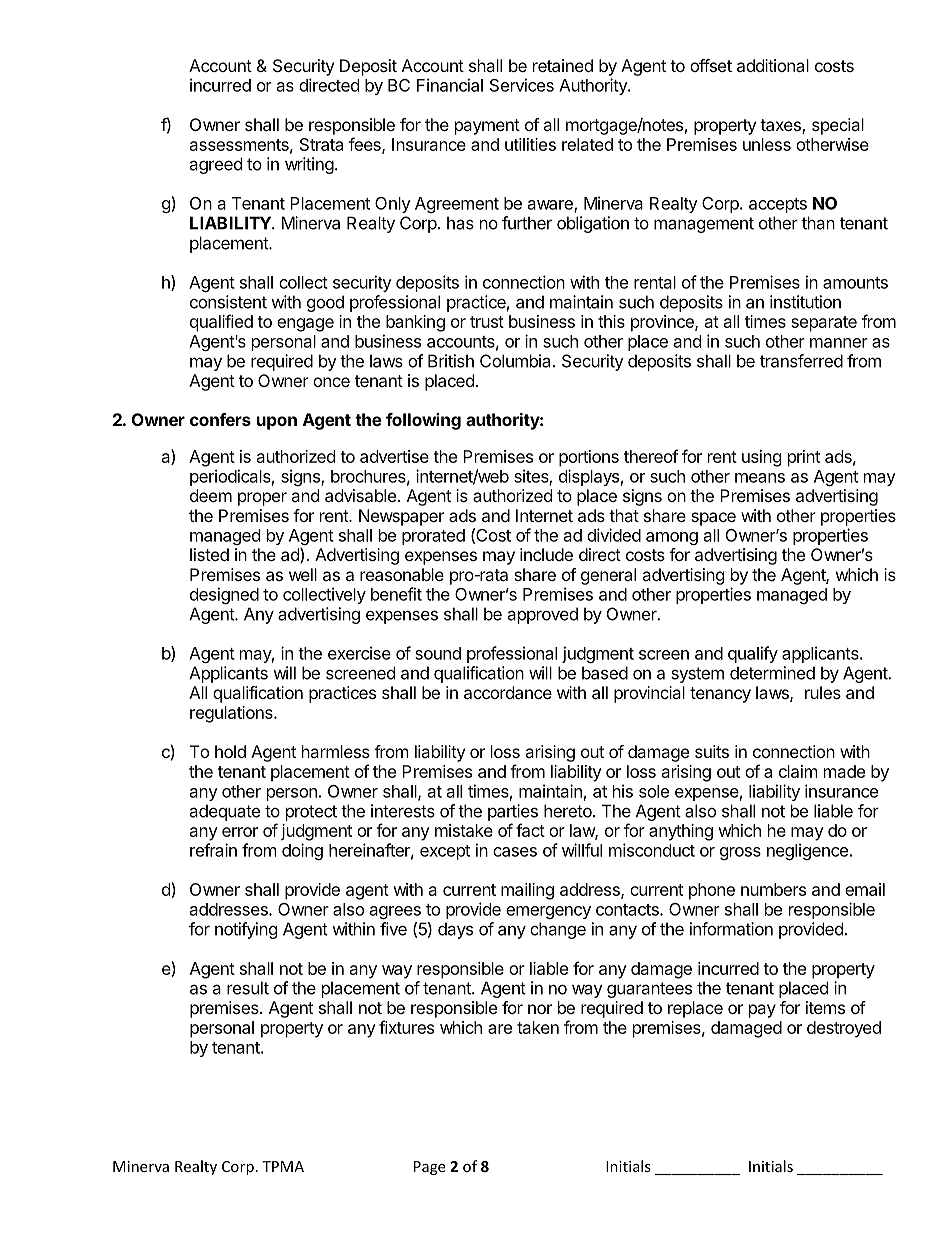 This image has height=1233, width=952. What do you see at coordinates (309, 165) in the image?
I see `writing` at bounding box center [309, 165].
